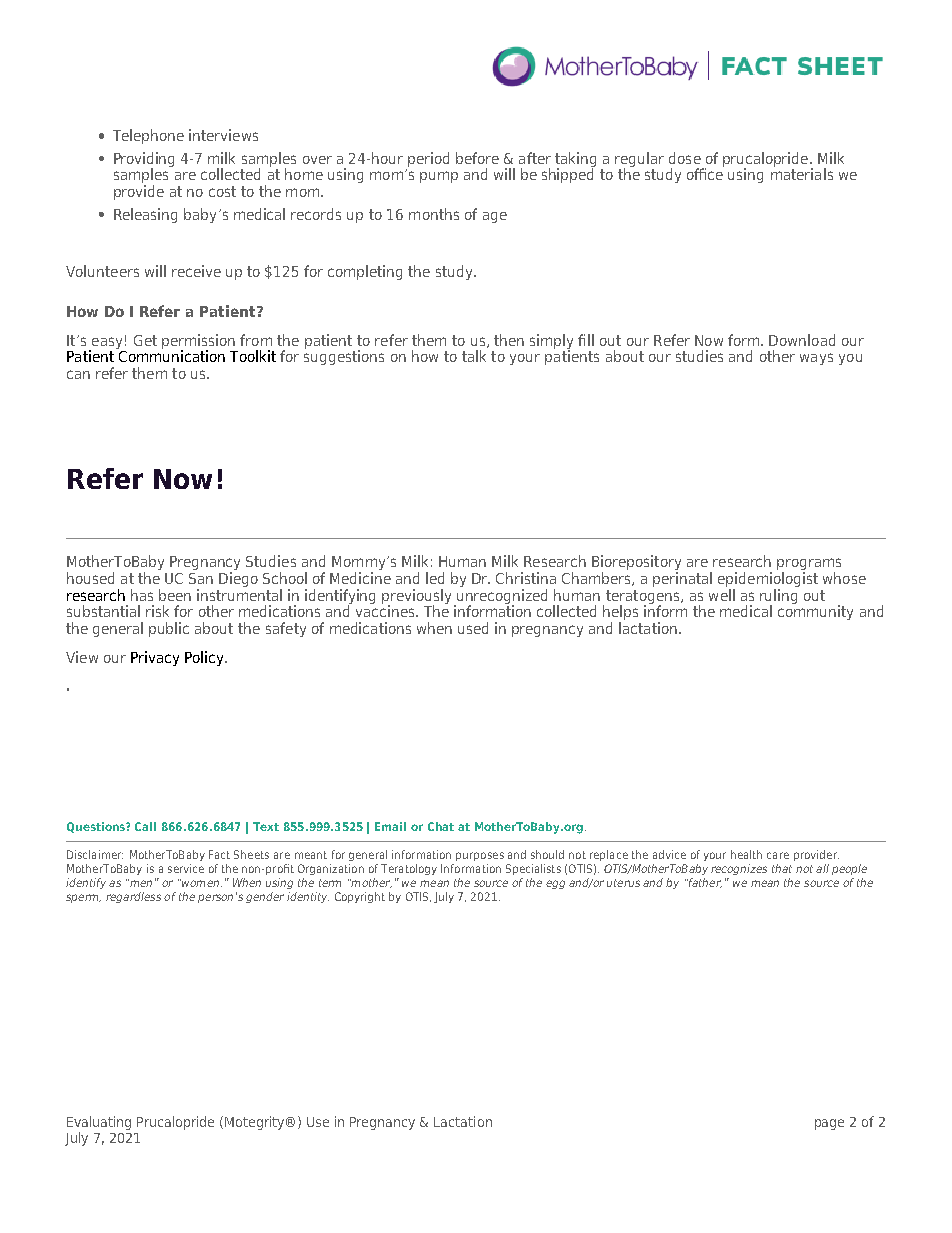  Describe the element at coordinates (477, 158) in the page. I see `before` at that location.
